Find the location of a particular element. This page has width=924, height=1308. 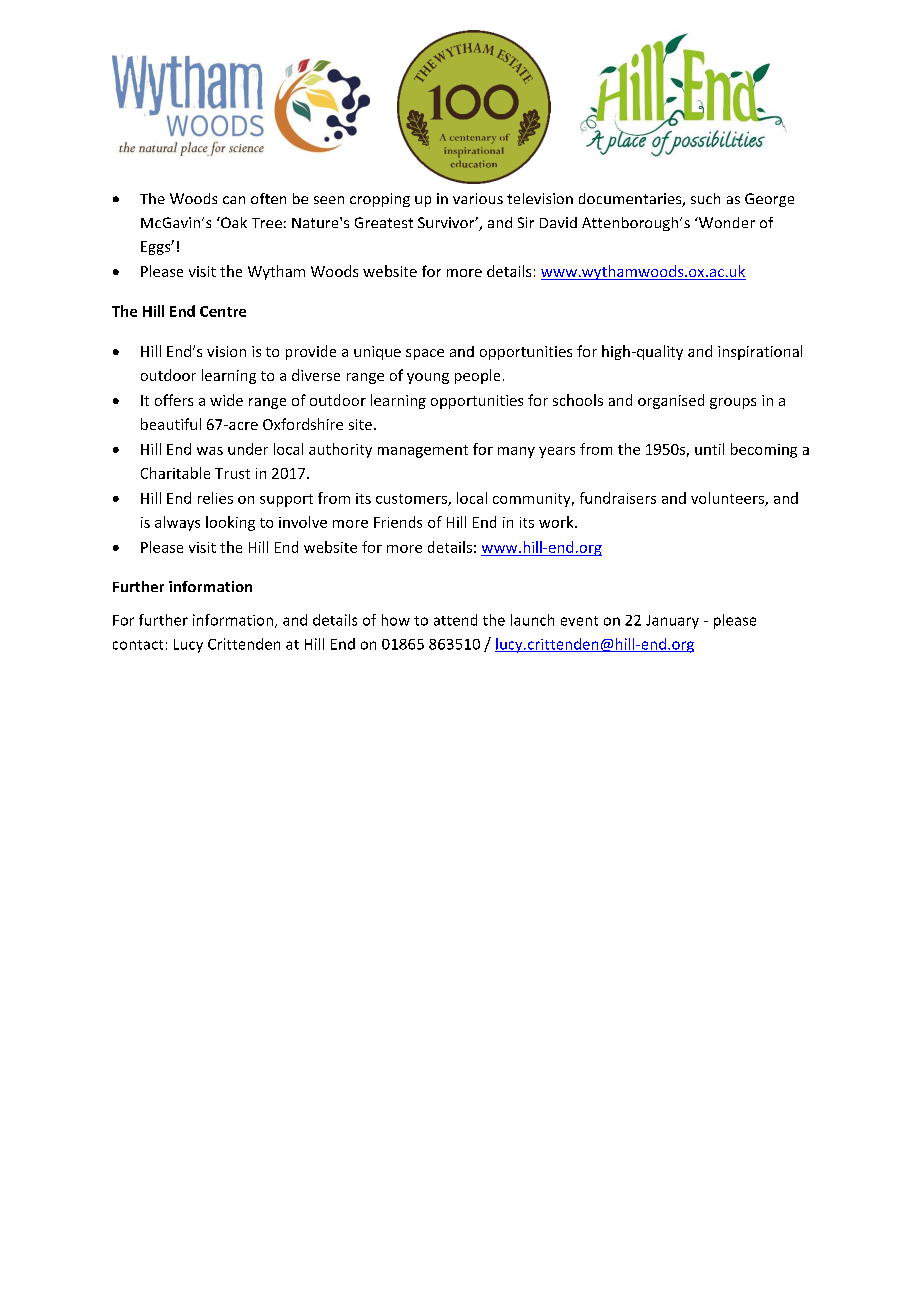

provide is located at coordinates (311, 352).
